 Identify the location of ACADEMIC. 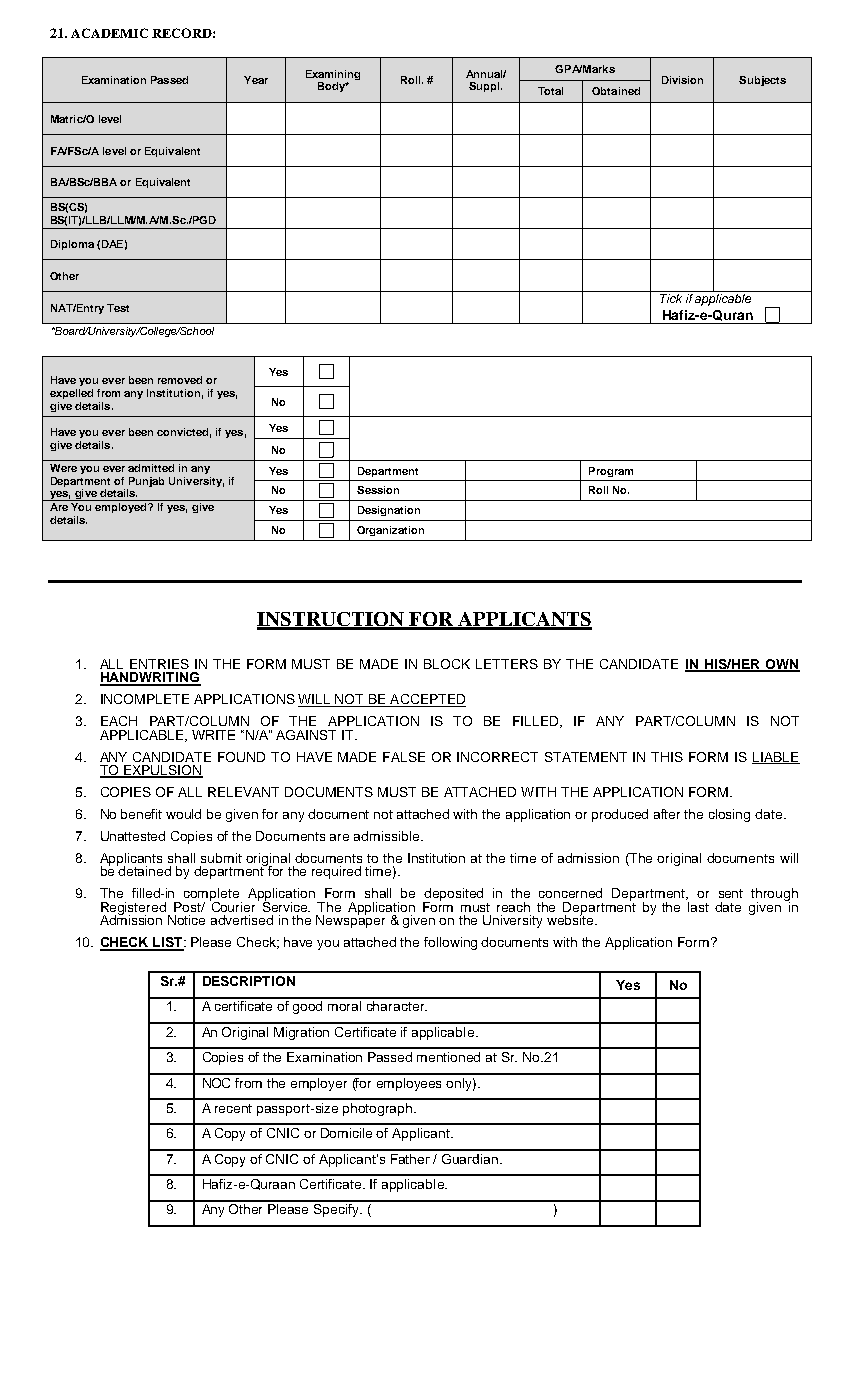
(109, 33).
